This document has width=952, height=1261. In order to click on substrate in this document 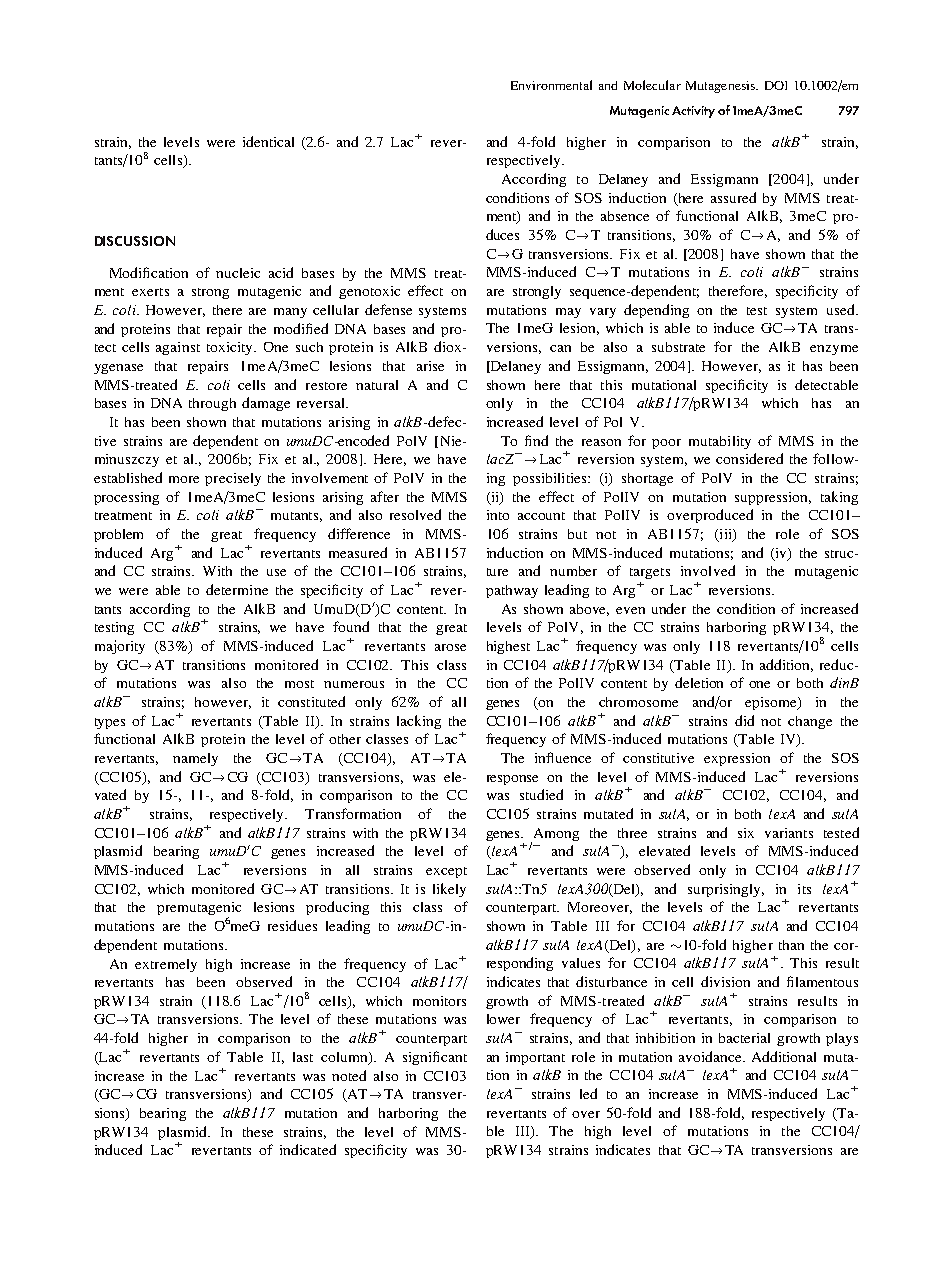, I will do `click(678, 347)`.
